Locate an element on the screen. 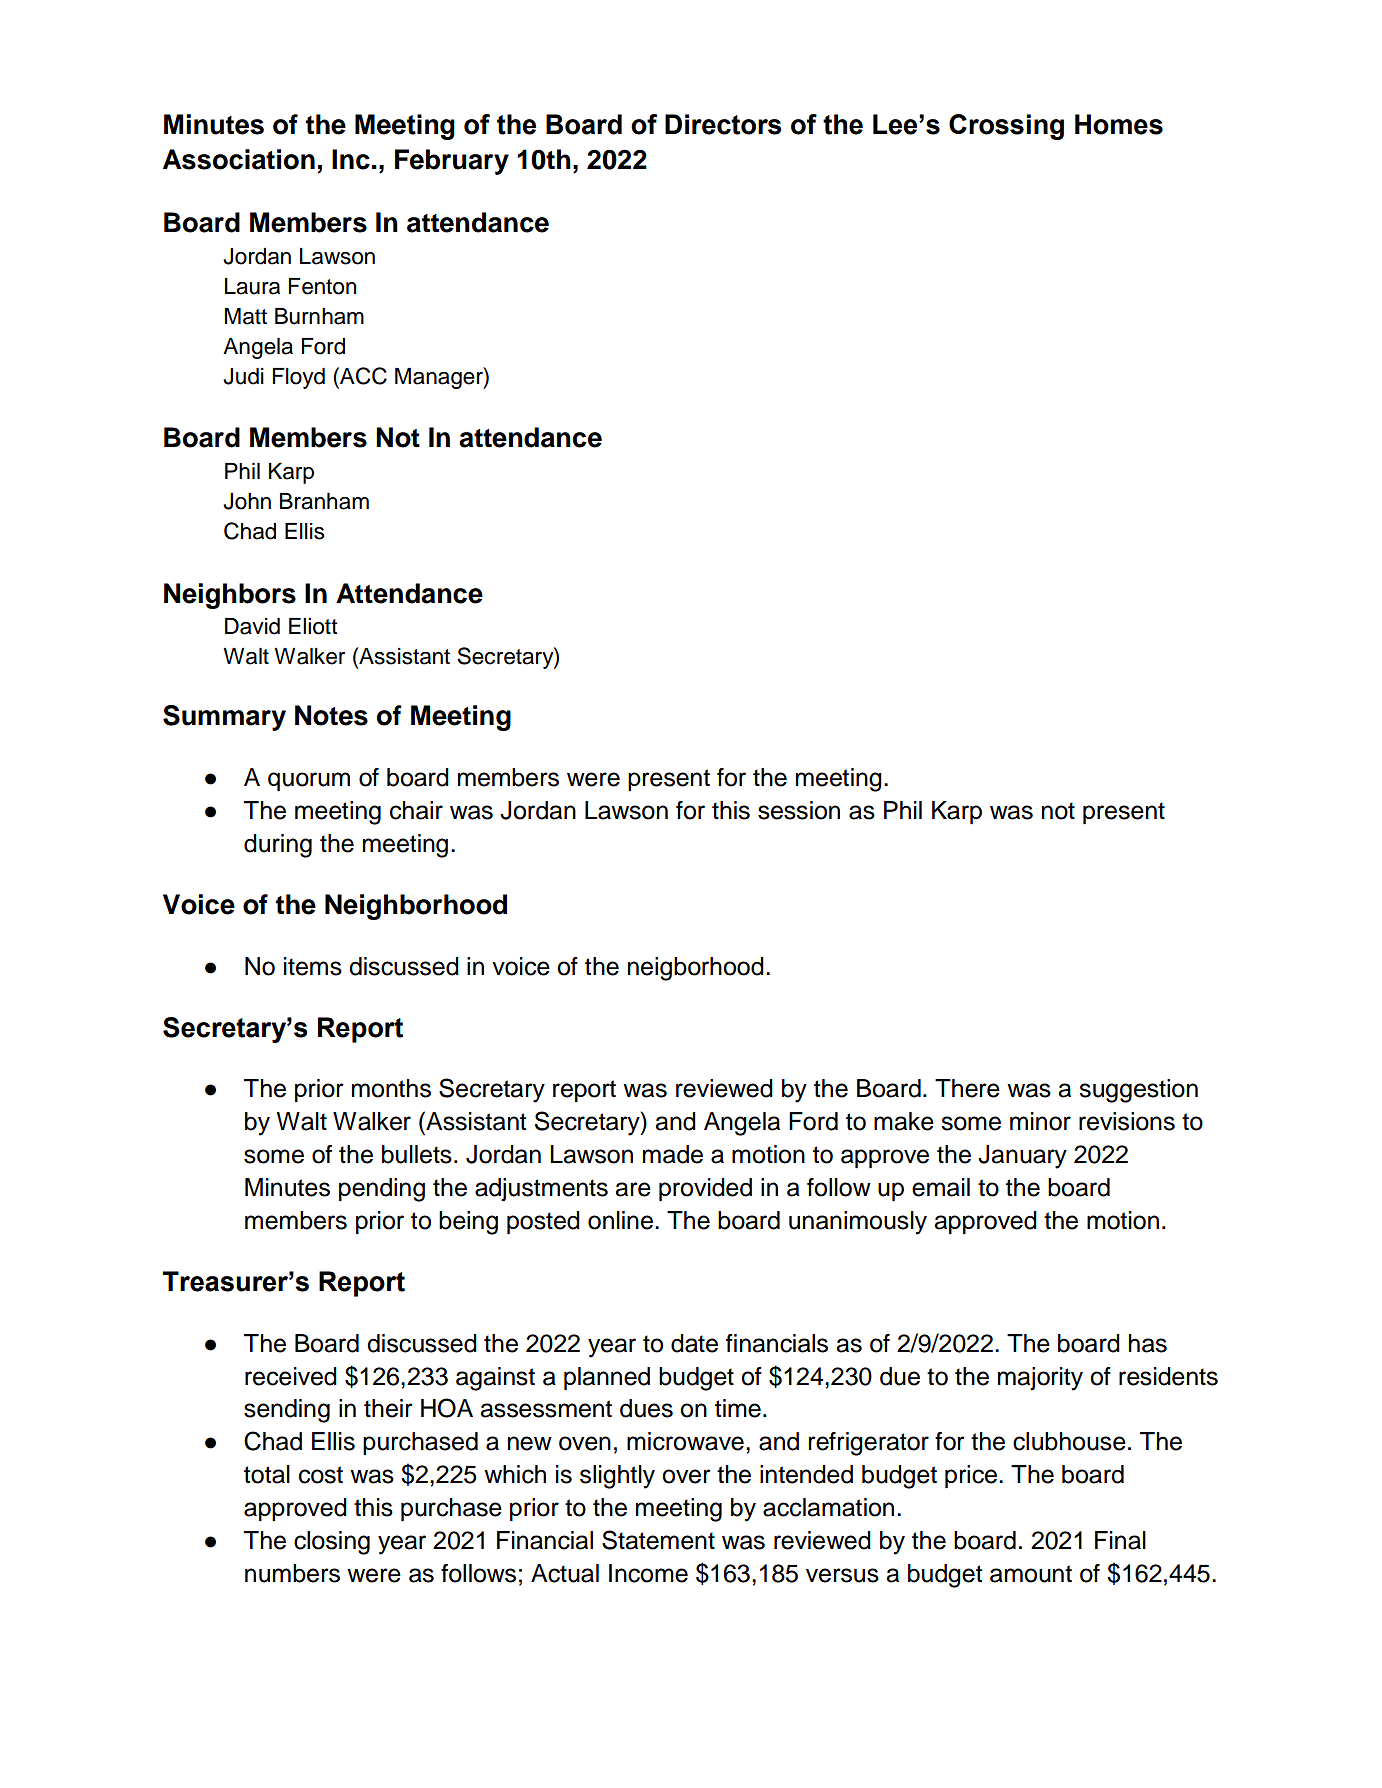  session is located at coordinates (799, 810).
